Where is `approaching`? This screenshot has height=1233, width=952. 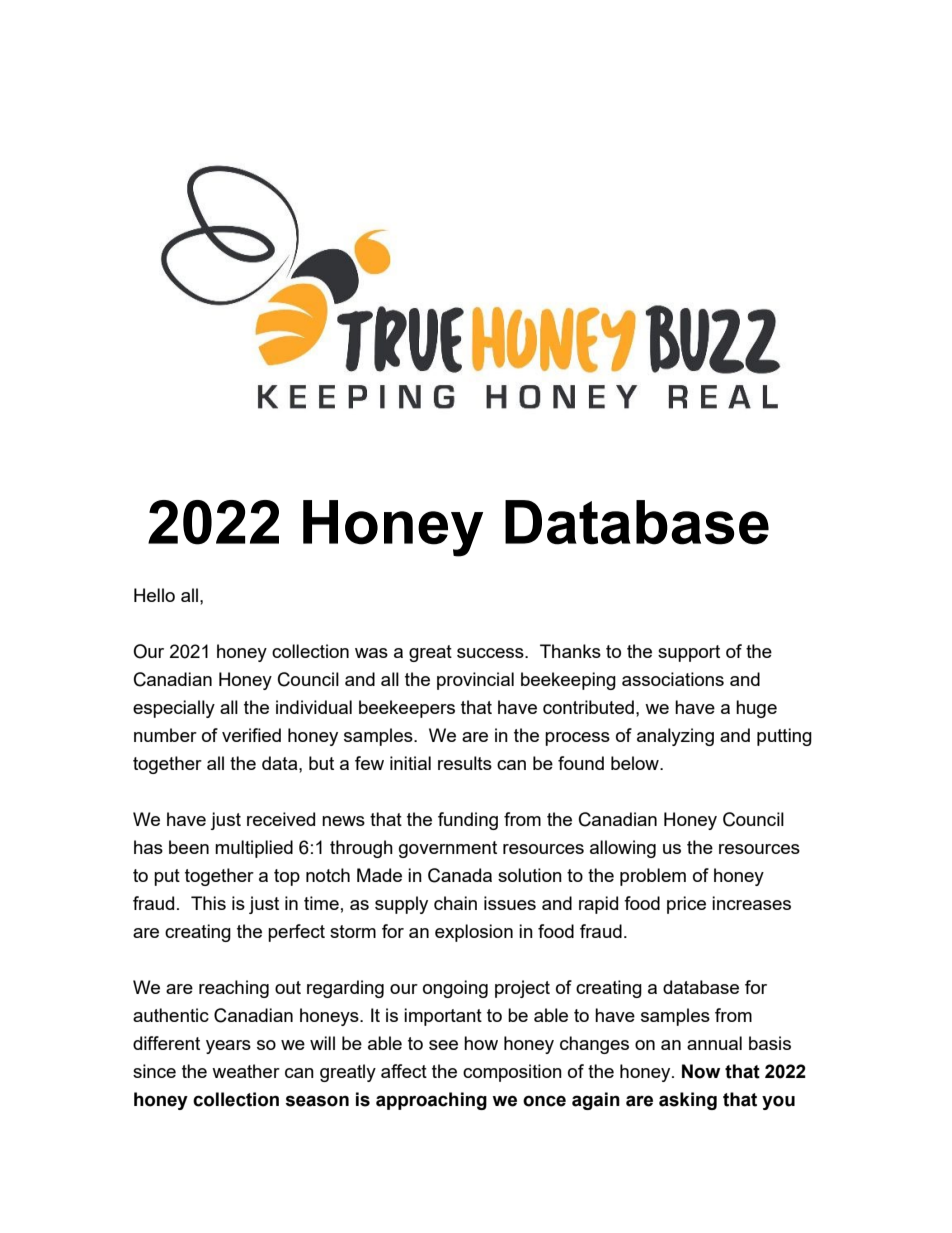
approaching is located at coordinates (431, 1101).
